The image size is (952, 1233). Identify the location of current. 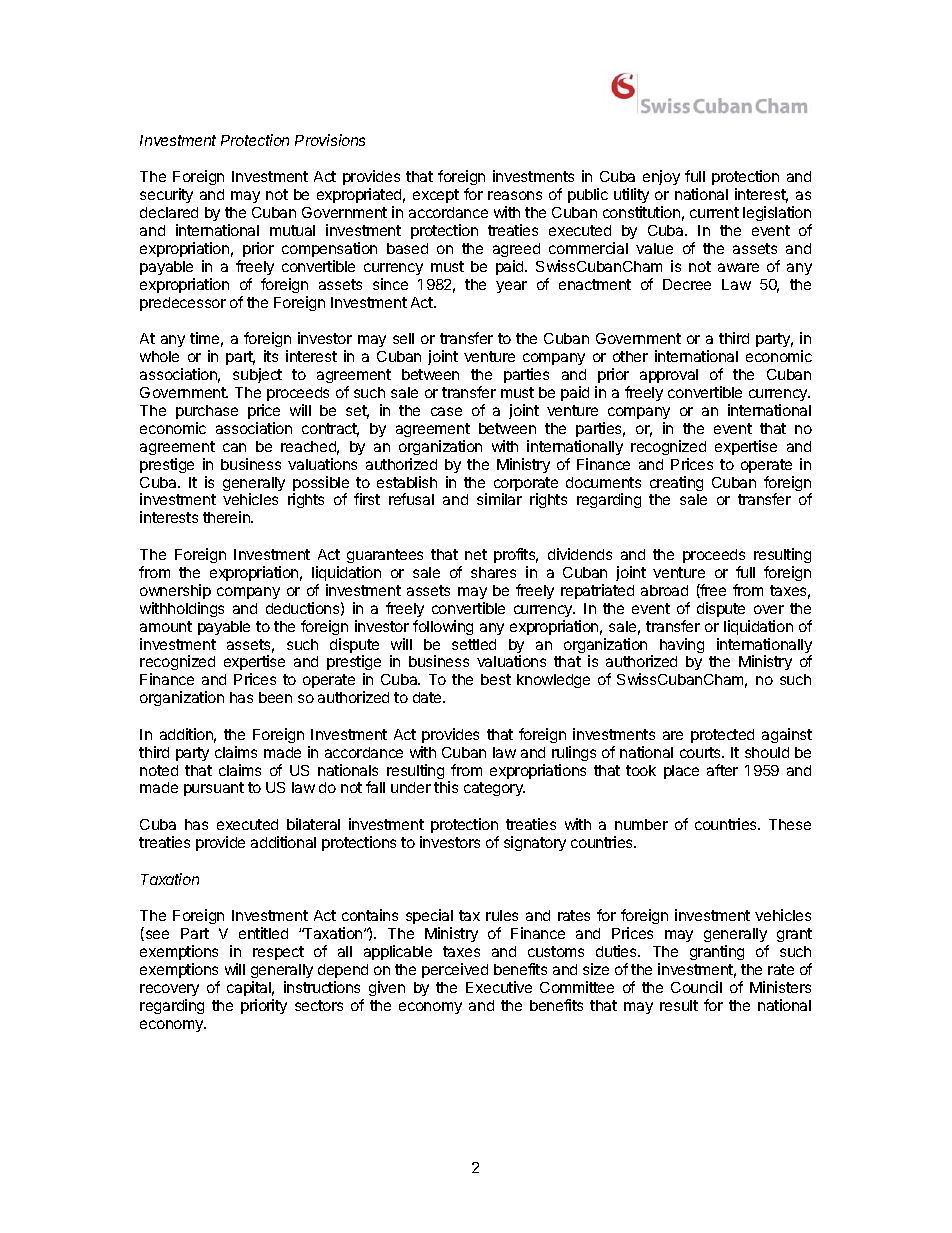
(714, 212).
